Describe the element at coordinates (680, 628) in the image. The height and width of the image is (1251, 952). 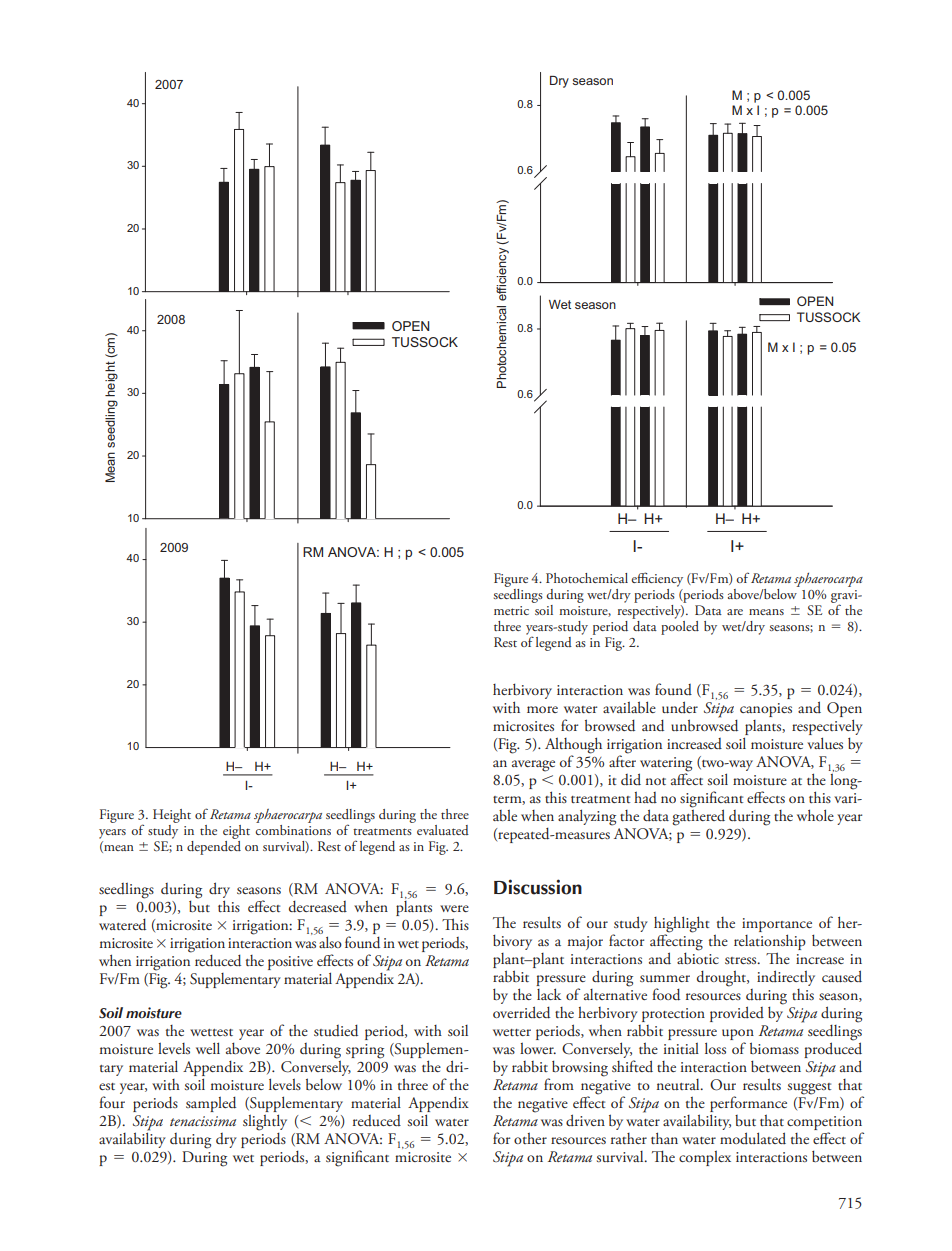
I see `pooled` at that location.
